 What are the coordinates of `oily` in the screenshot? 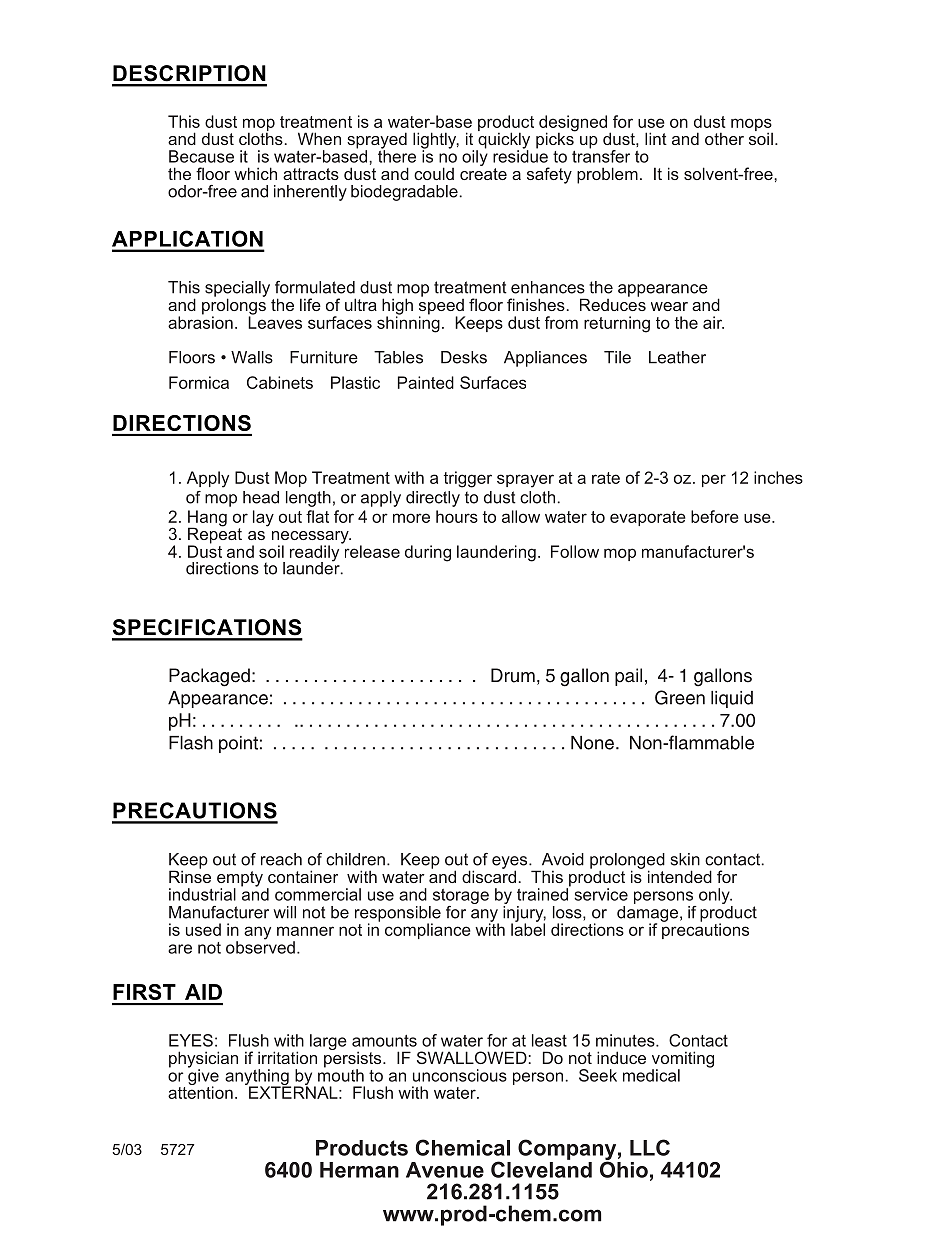 It's located at (475, 157).
